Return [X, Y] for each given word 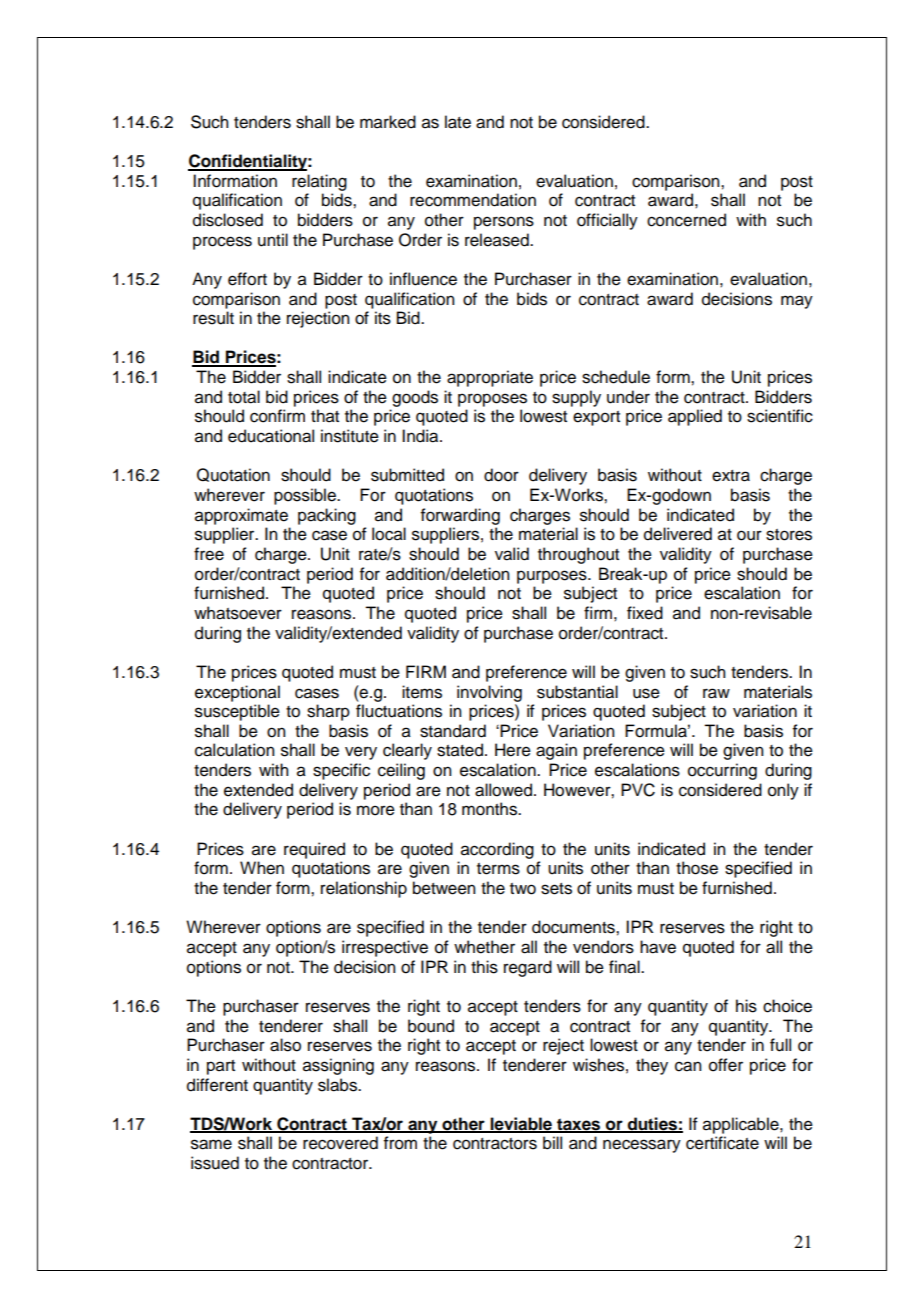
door [501, 475]
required [314, 850]
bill [552, 1143]
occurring [722, 771]
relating [319, 182]
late [458, 122]
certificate [722, 1143]
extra [731, 476]
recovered [340, 1143]
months [491, 809]
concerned [686, 220]
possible [306, 496]
